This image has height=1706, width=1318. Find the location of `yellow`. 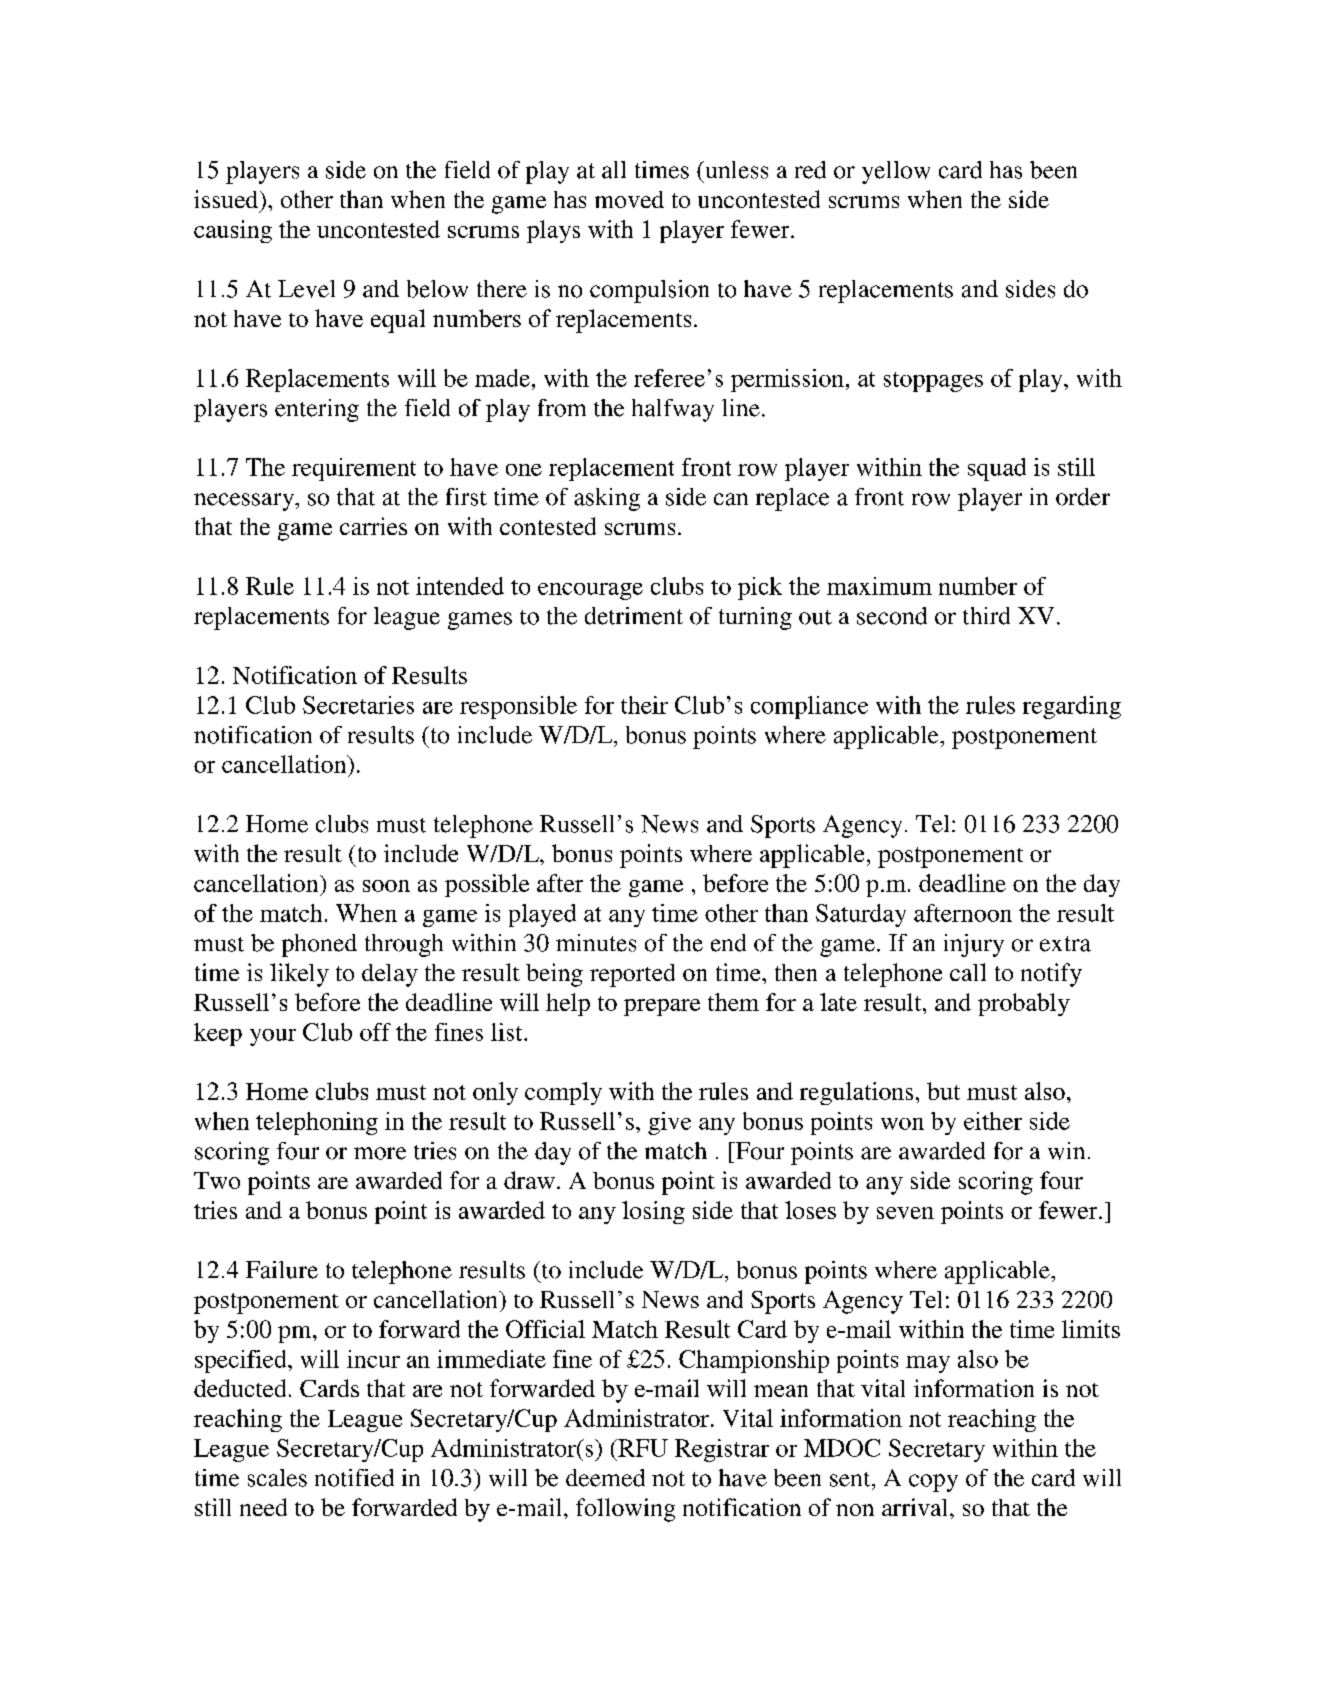

yellow is located at coordinates (896, 172).
